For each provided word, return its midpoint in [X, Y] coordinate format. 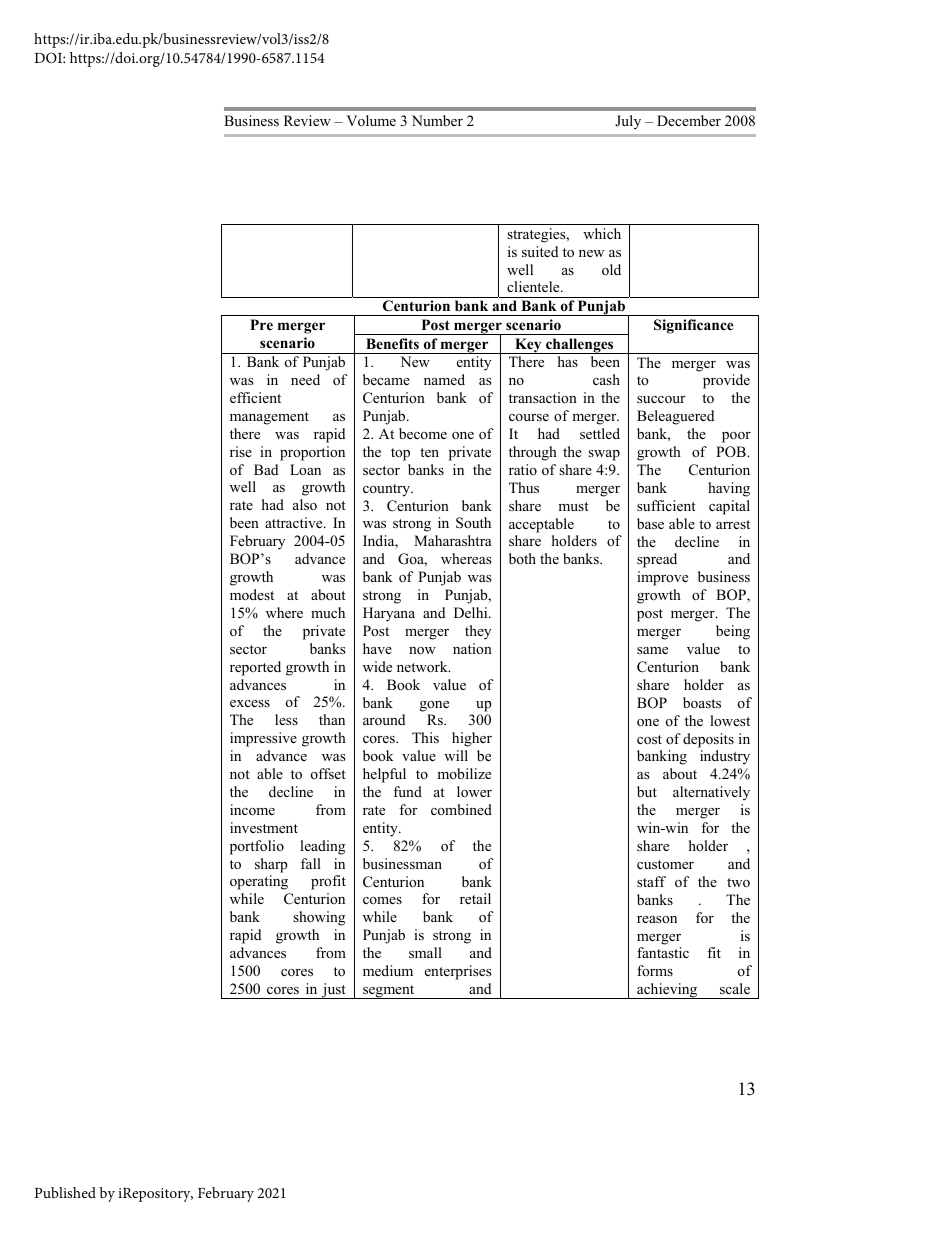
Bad [266, 469]
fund [407, 791]
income [252, 809]
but [647, 791]
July [628, 122]
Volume [371, 120]
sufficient [666, 505]
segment [389, 992]
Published [65, 1192]
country [388, 490]
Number [437, 120]
